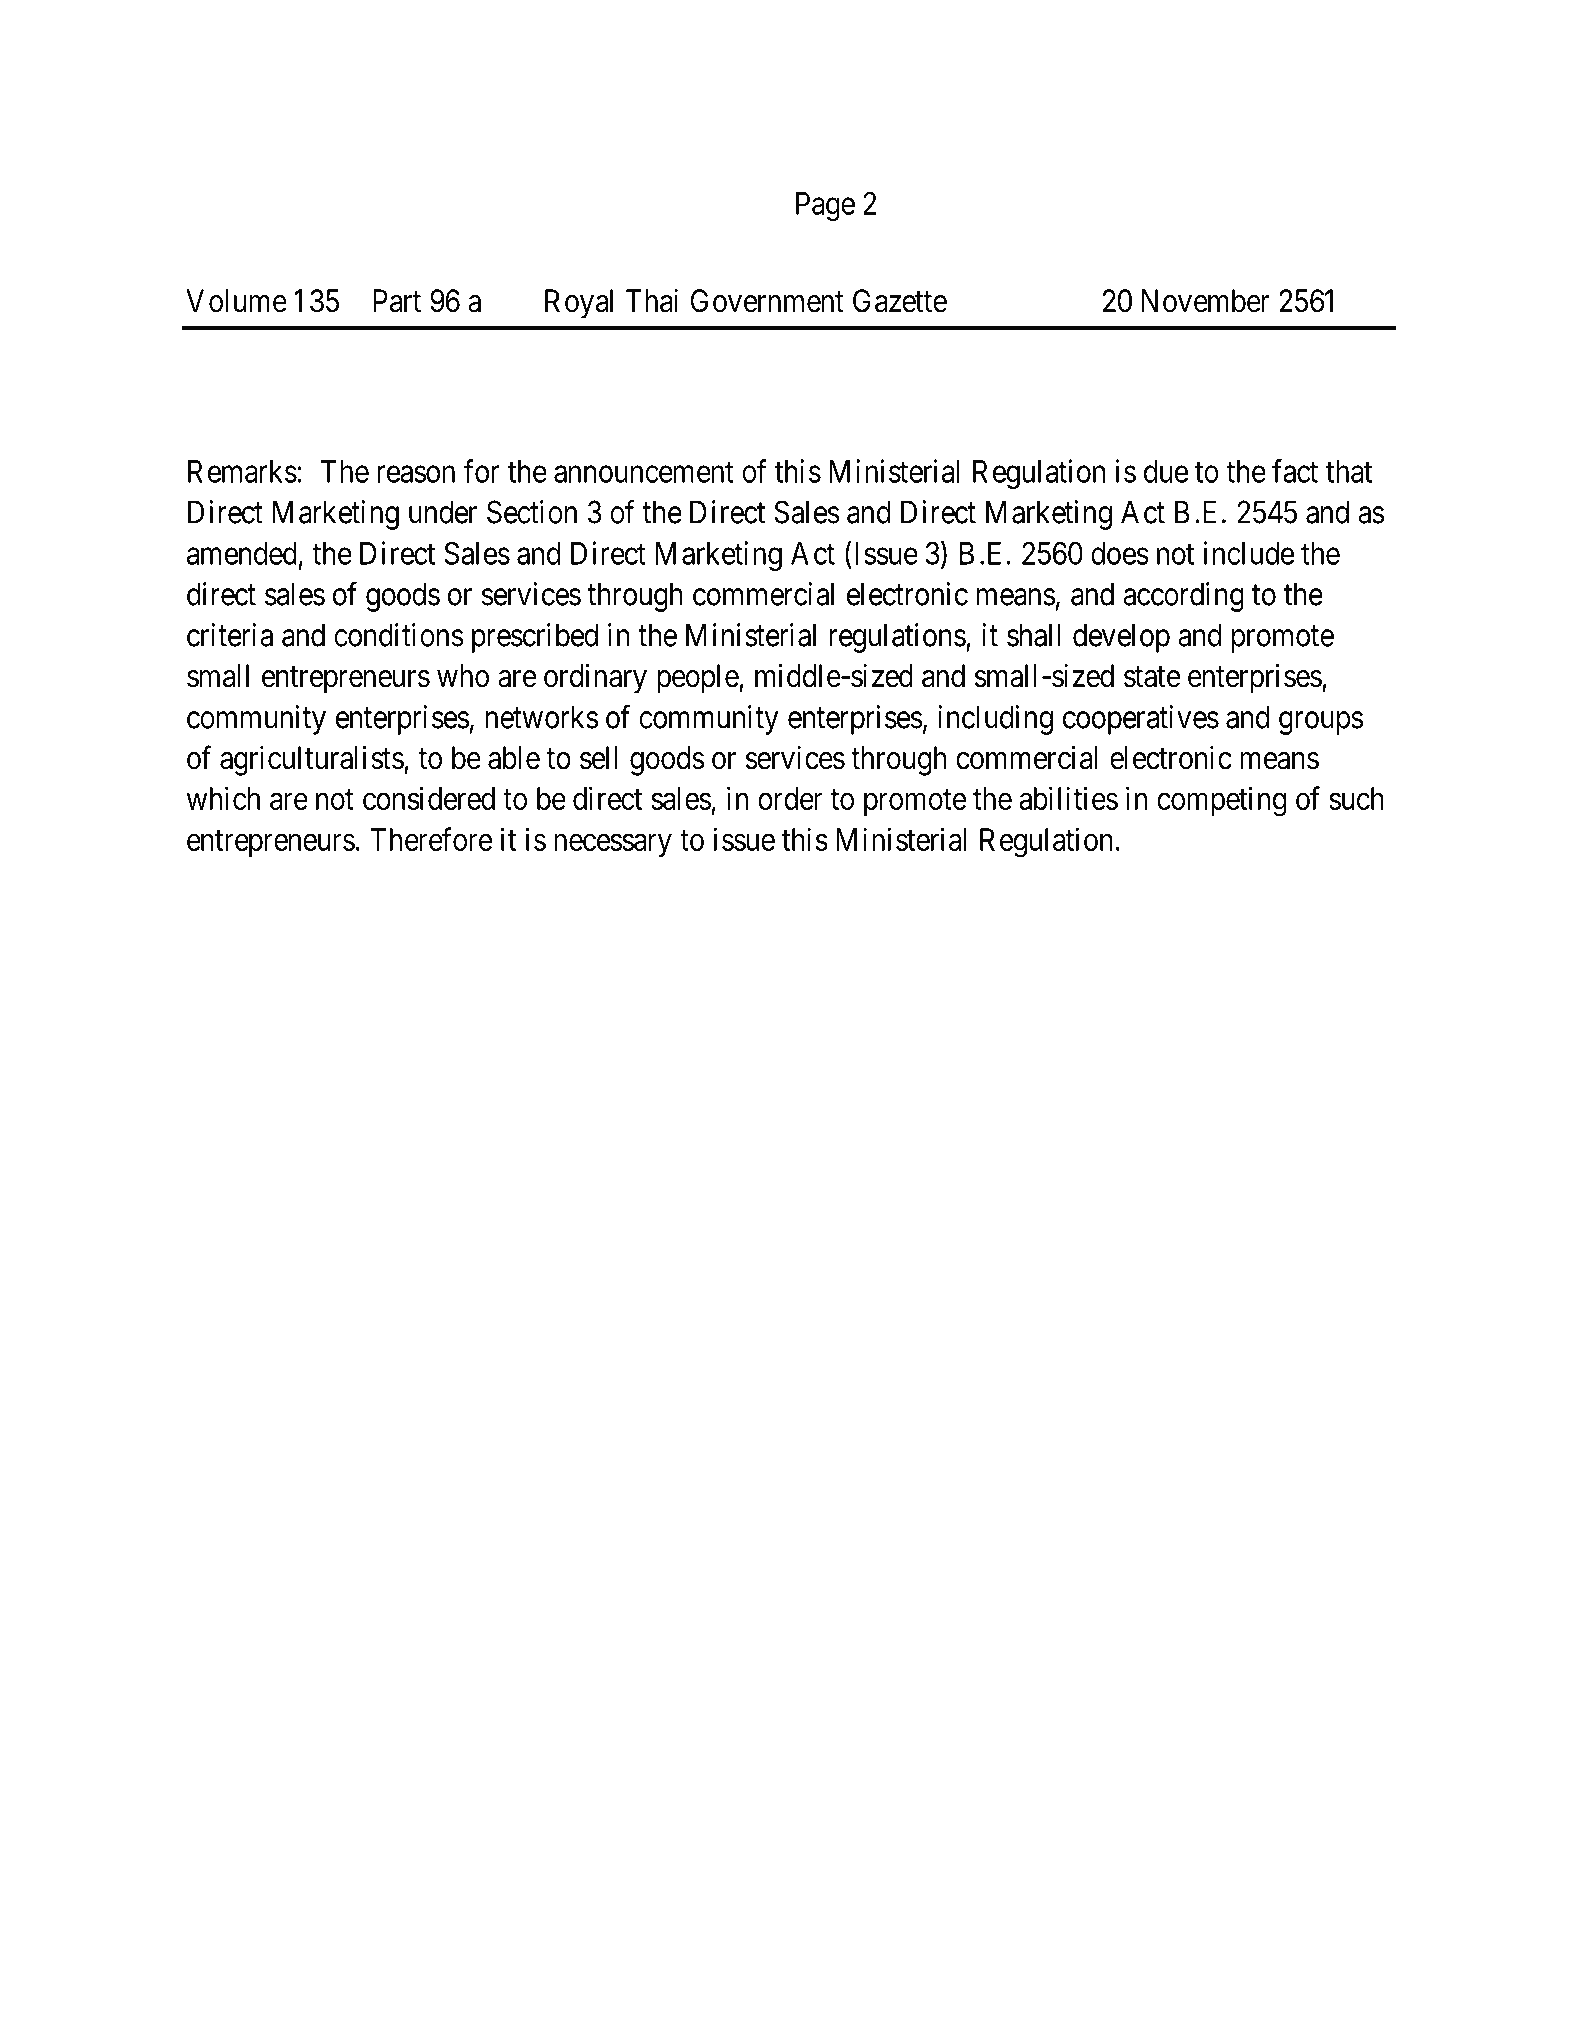 This page has width=1578, height=2042. Describe the element at coordinates (397, 301) in the page. I see `Part` at that location.
